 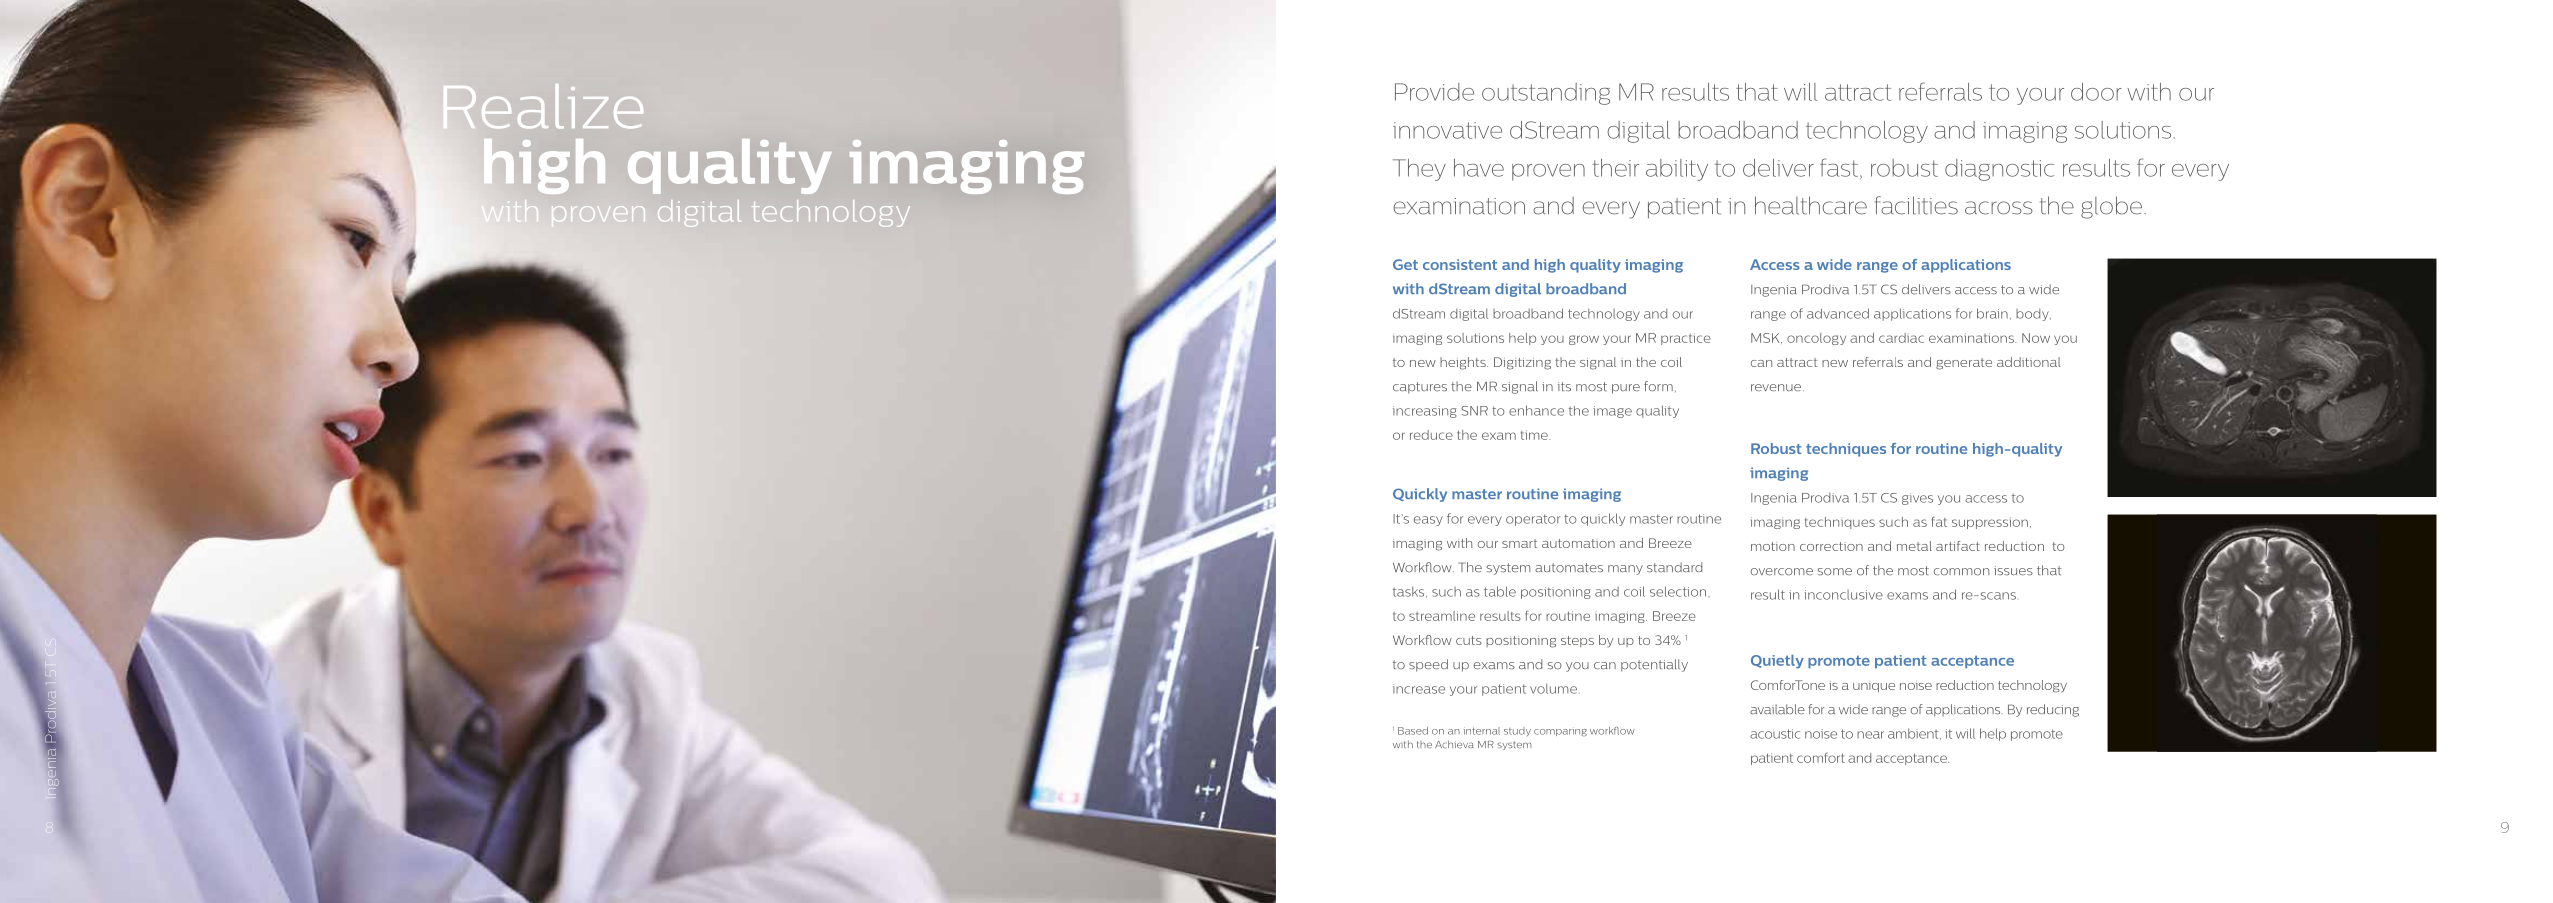 What do you see at coordinates (2096, 92) in the page?
I see `door` at bounding box center [2096, 92].
